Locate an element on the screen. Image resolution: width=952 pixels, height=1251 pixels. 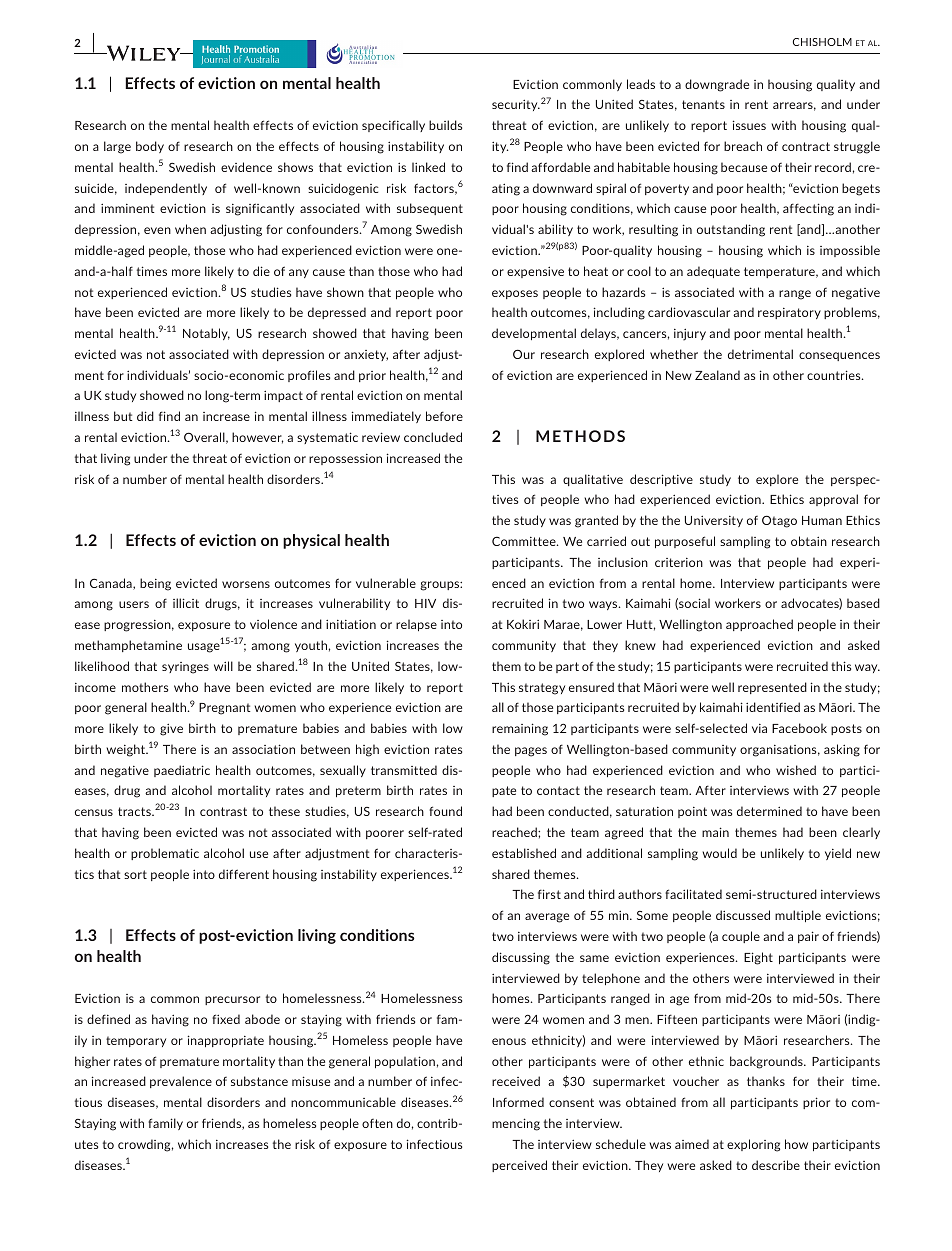
body is located at coordinates (150, 147).
